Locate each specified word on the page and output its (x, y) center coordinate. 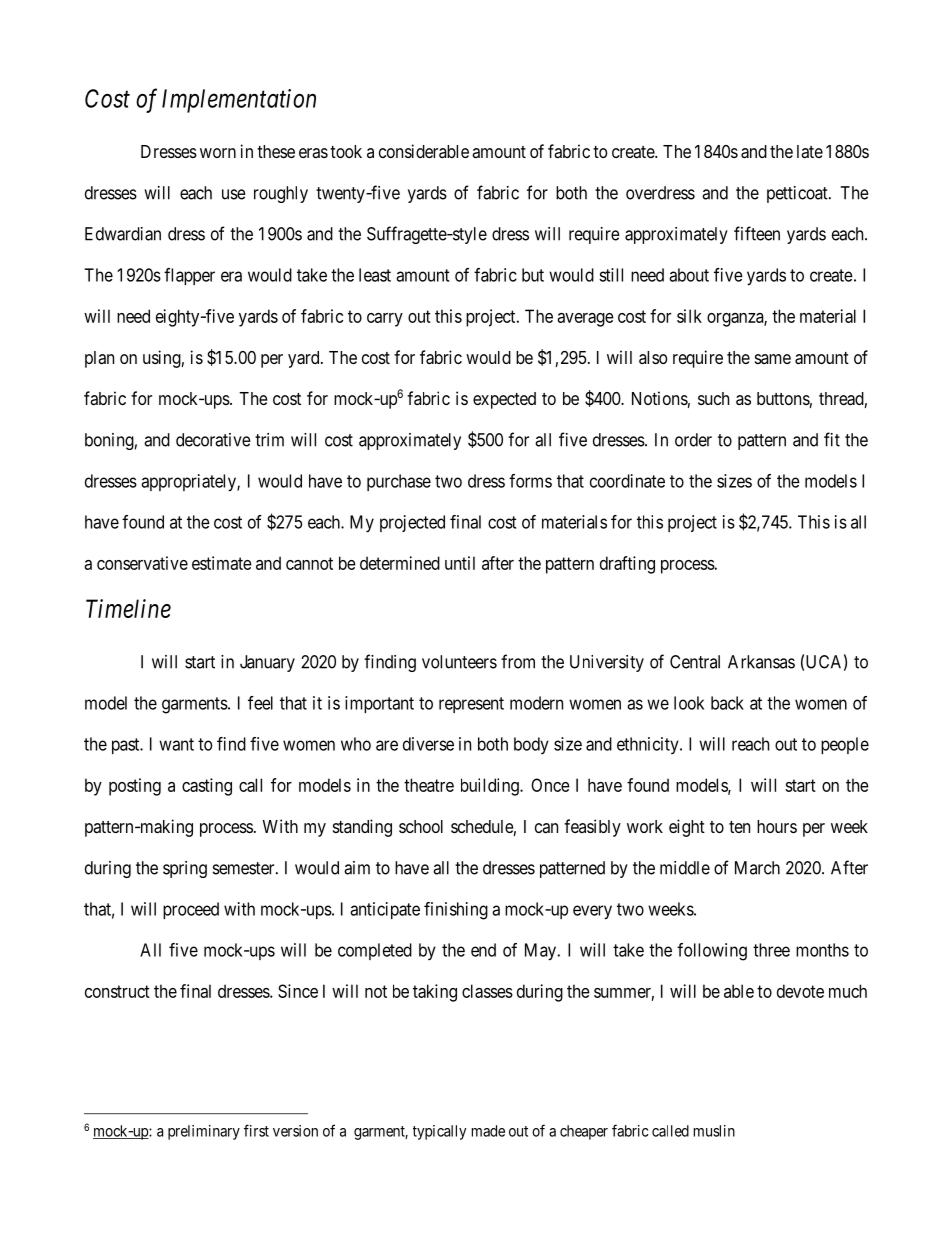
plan (99, 359)
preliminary (204, 1132)
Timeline (128, 608)
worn (218, 153)
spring (185, 869)
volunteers (459, 662)
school (421, 826)
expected (504, 400)
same (773, 359)
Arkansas (761, 662)
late (810, 151)
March (757, 868)
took (346, 151)
